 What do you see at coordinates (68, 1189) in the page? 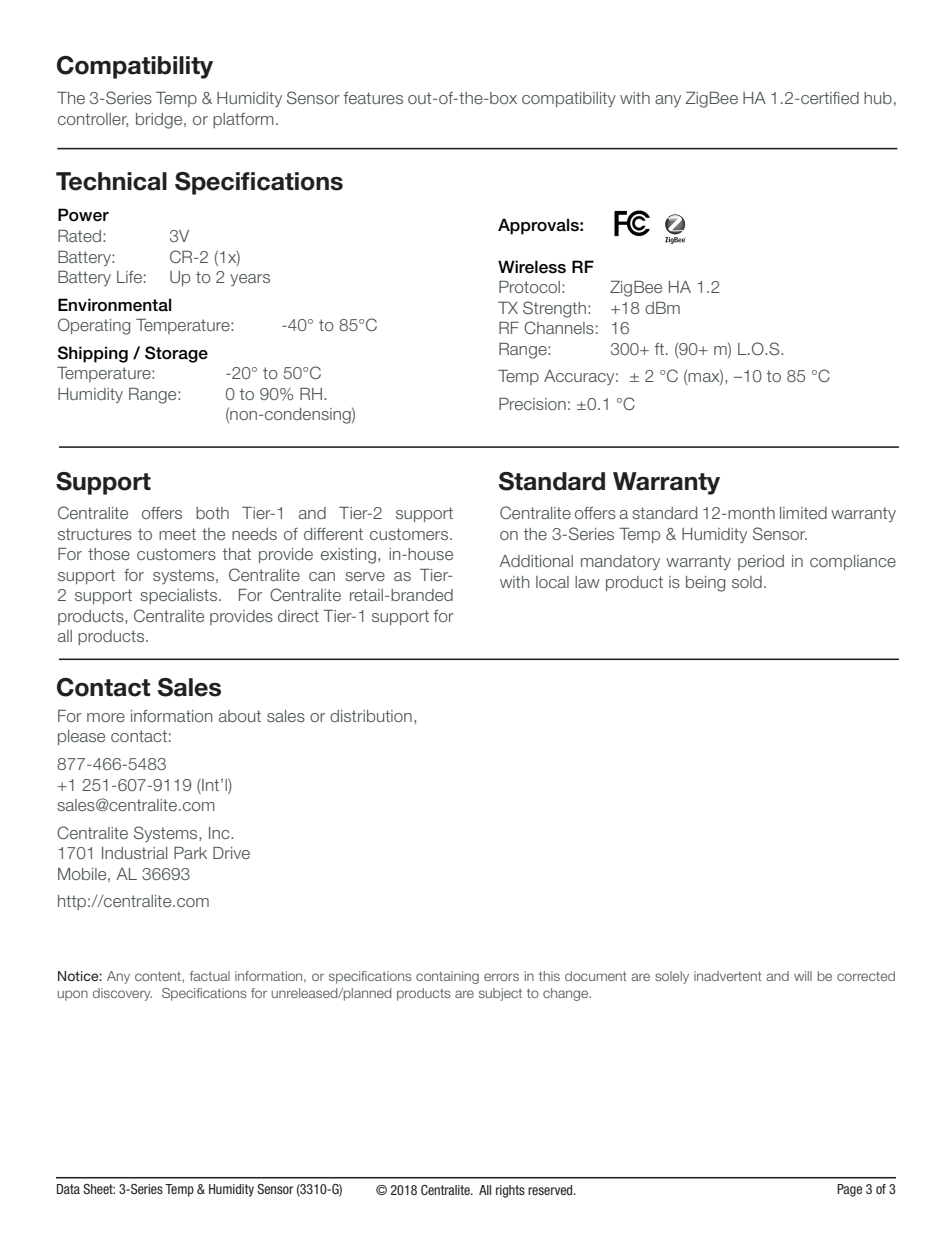
I see `Data` at bounding box center [68, 1189].
